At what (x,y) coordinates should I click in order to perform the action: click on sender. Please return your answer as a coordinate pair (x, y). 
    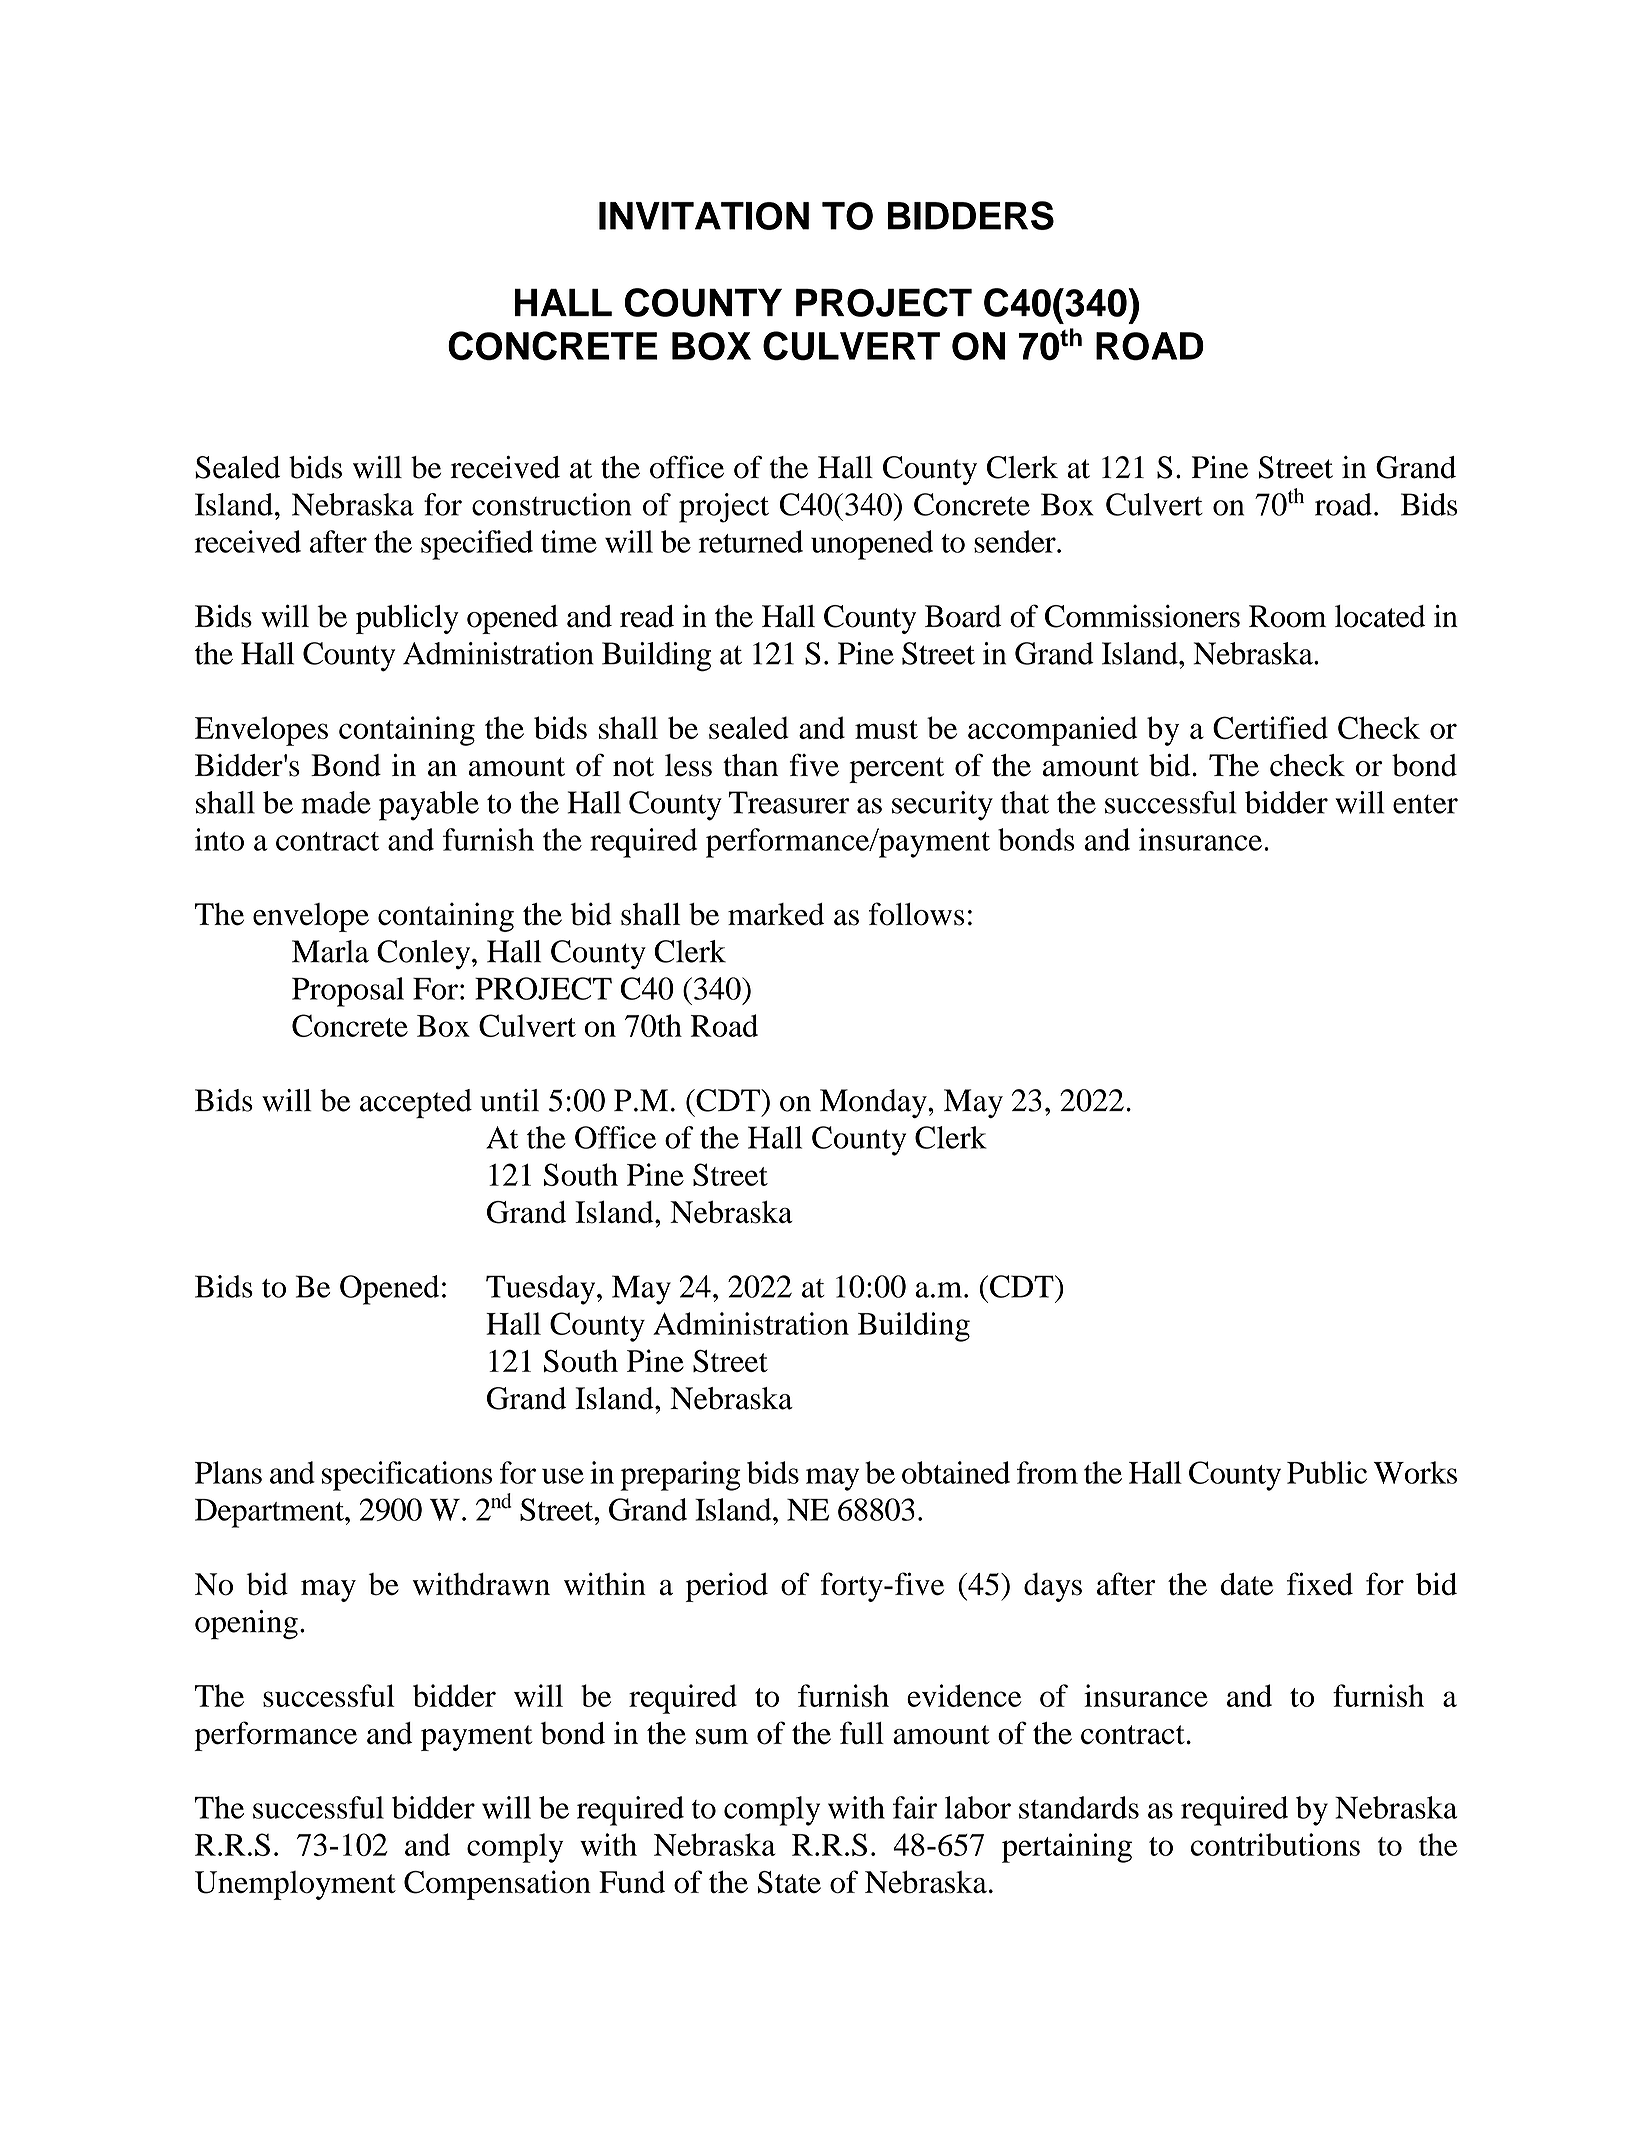
    Looking at the image, I should click on (1016, 541).
